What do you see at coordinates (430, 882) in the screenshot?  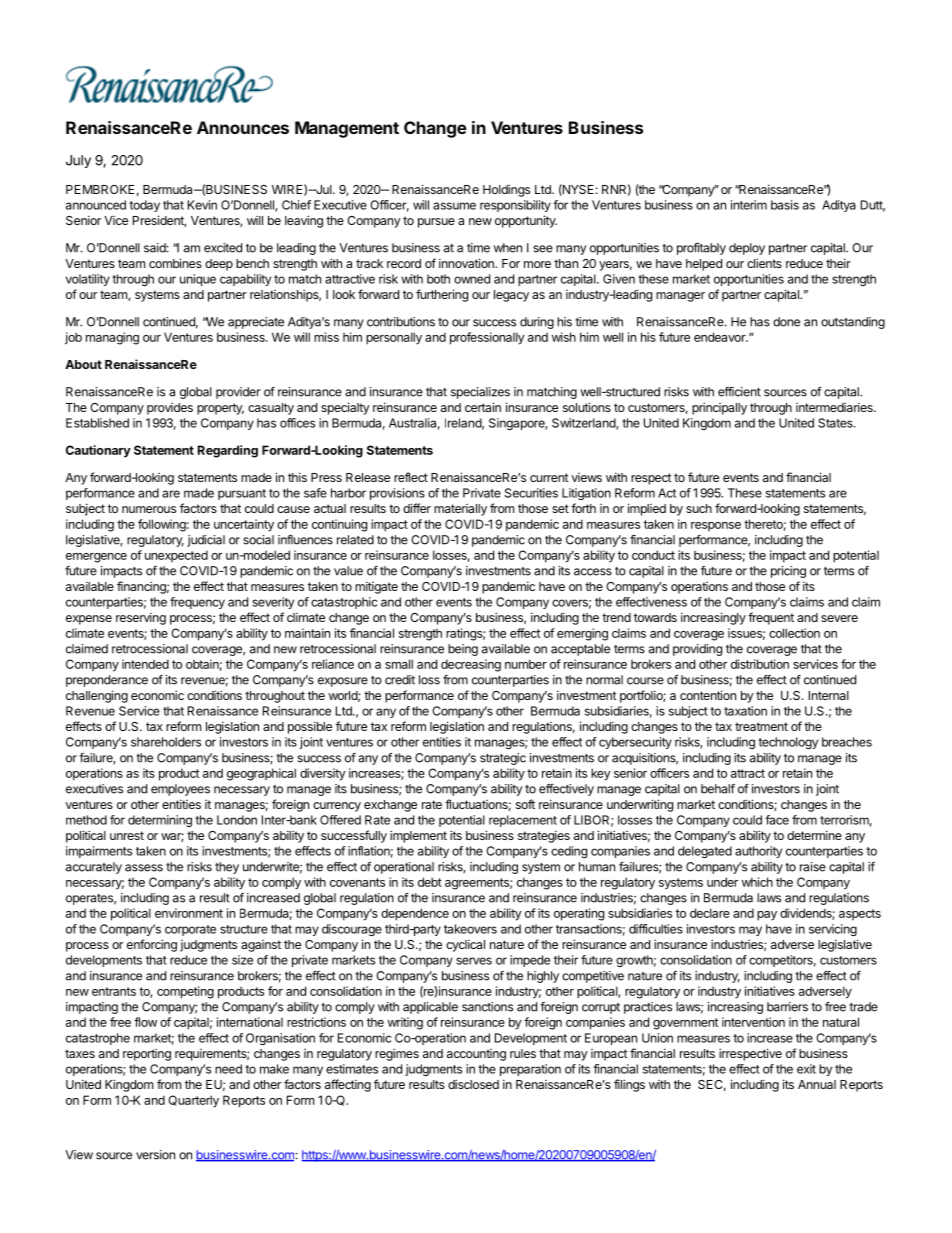 I see `debt` at bounding box center [430, 882].
